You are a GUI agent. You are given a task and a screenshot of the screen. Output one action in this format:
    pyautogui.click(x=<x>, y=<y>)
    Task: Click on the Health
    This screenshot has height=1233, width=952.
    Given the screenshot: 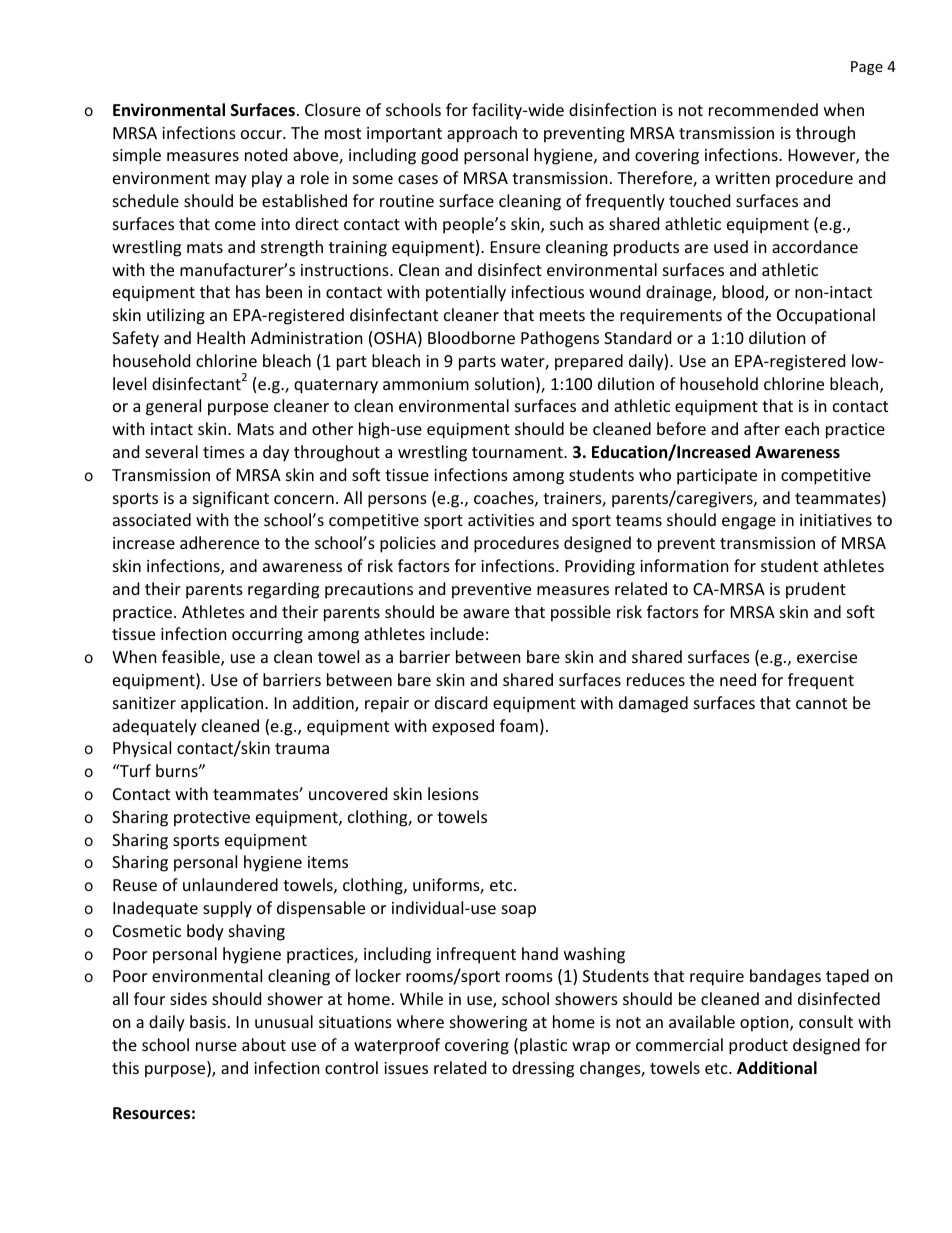 What is the action you would take?
    pyautogui.click(x=221, y=337)
